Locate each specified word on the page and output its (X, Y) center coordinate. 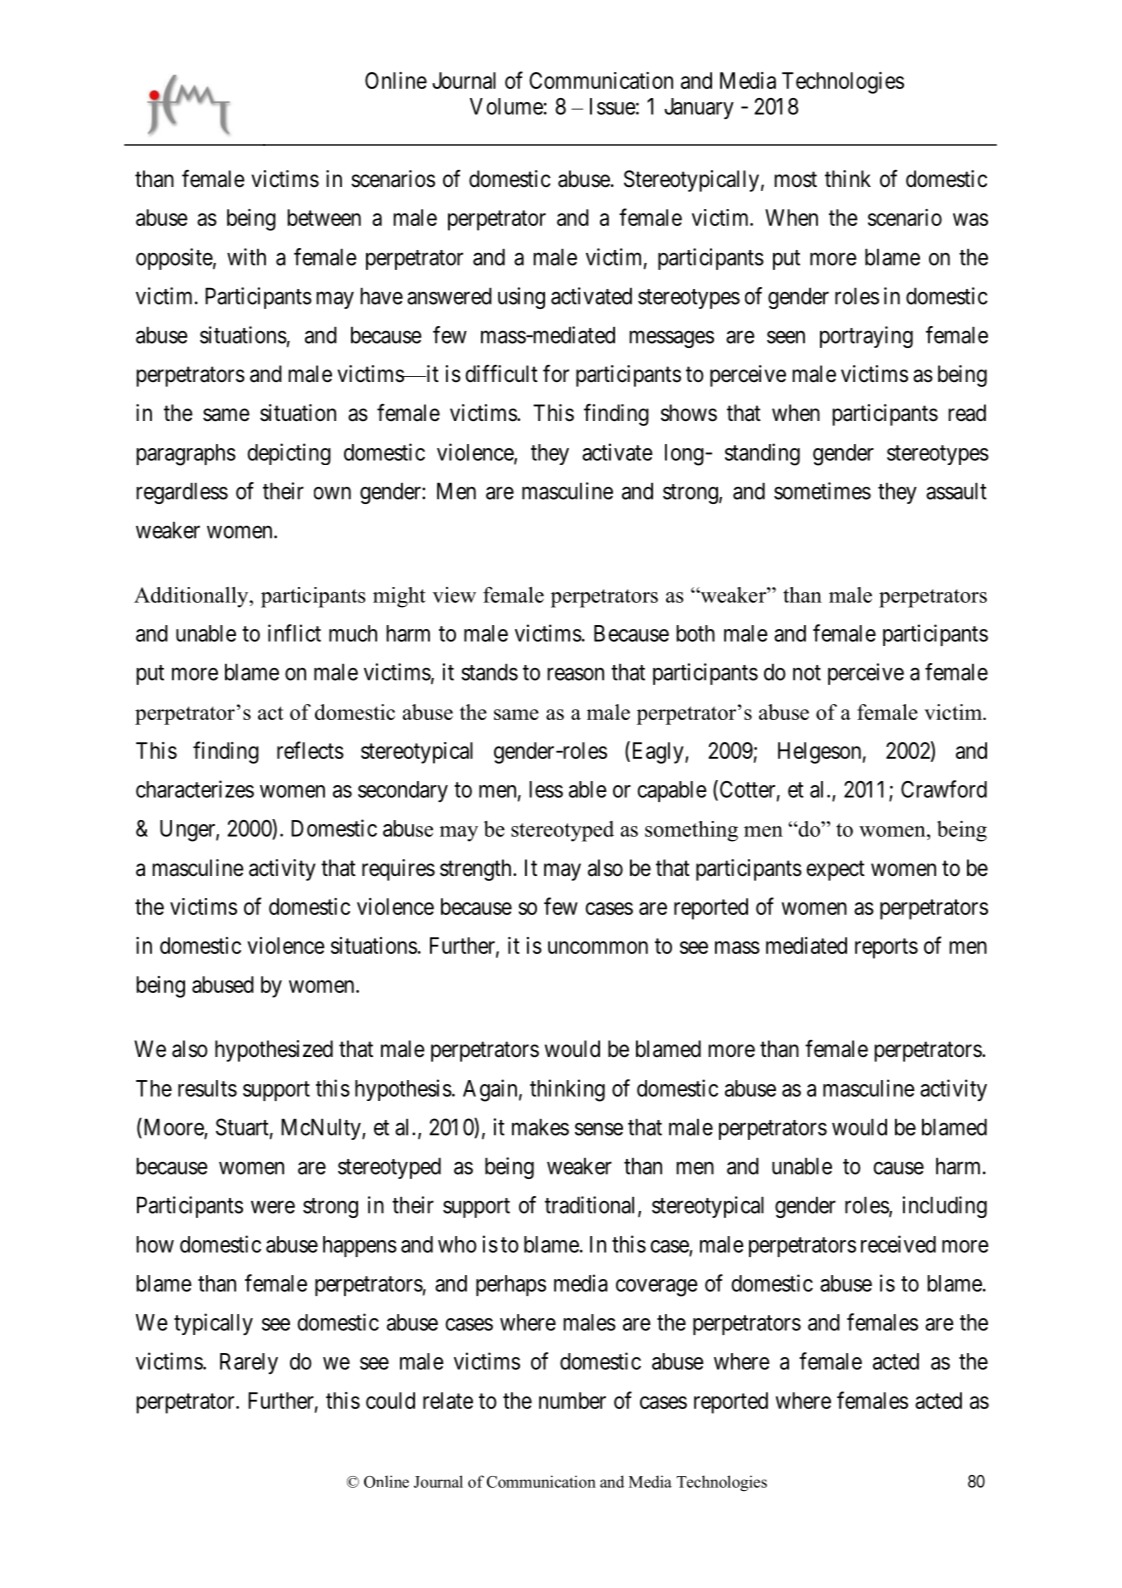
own (332, 493)
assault (956, 491)
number (572, 1400)
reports (886, 948)
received (898, 1244)
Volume (506, 106)
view (454, 595)
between (324, 217)
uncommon (598, 947)
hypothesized (274, 1051)
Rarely (249, 1363)
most (795, 179)
